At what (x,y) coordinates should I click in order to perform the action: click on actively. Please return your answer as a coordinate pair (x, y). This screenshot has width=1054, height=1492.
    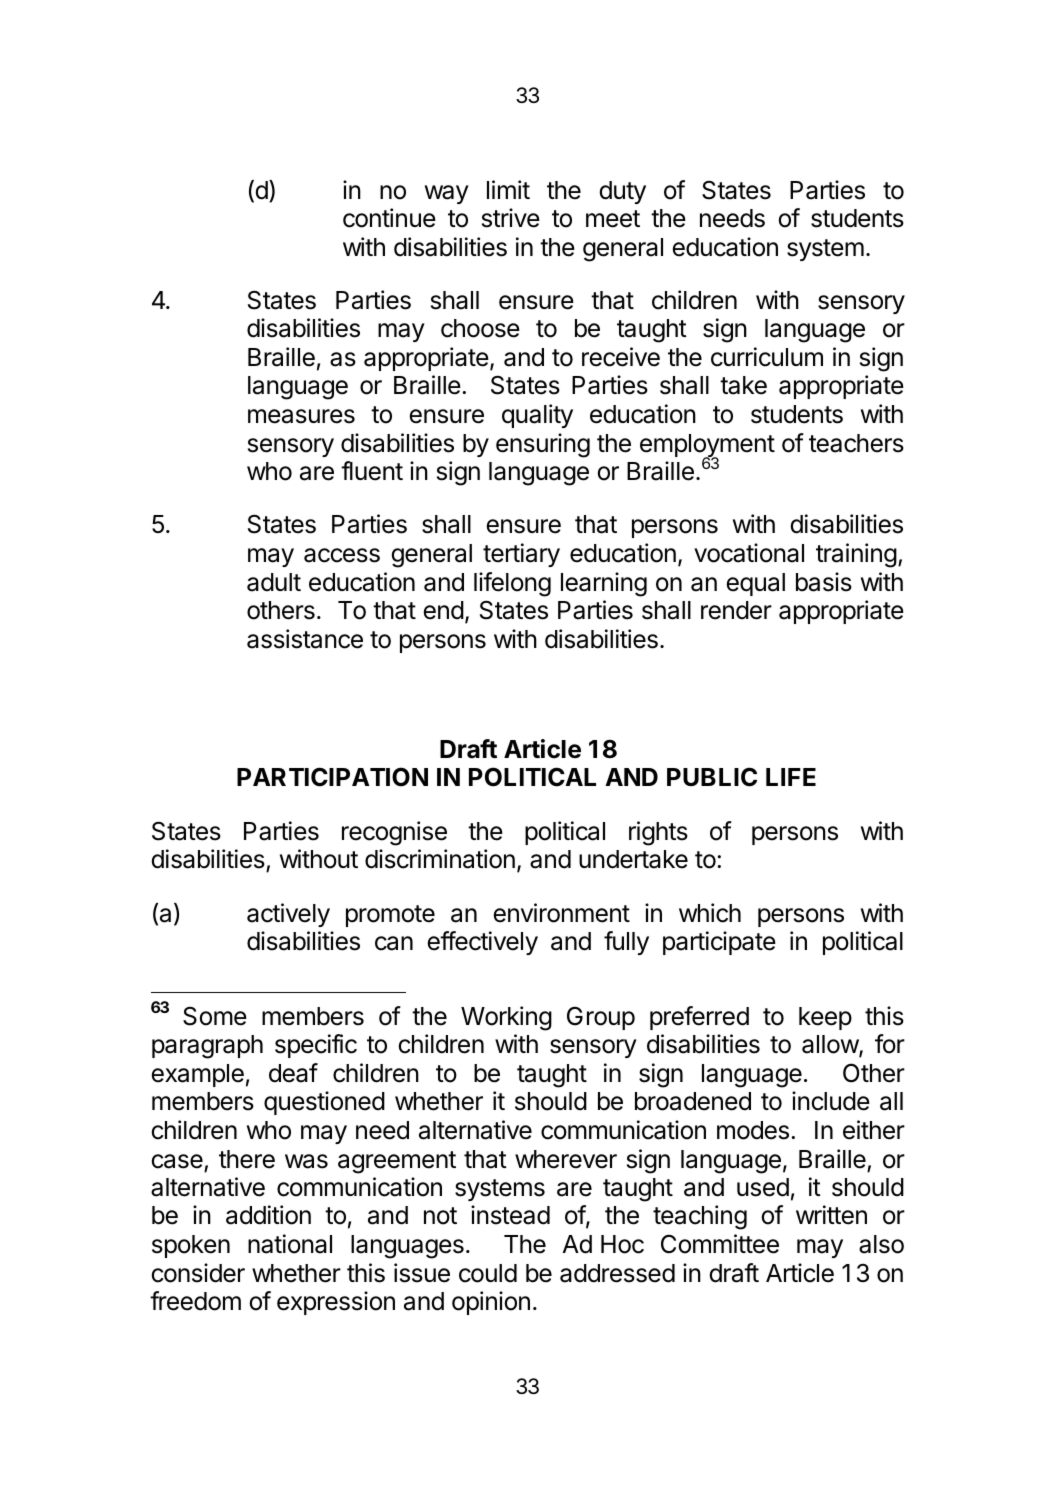
    Looking at the image, I should click on (288, 915).
